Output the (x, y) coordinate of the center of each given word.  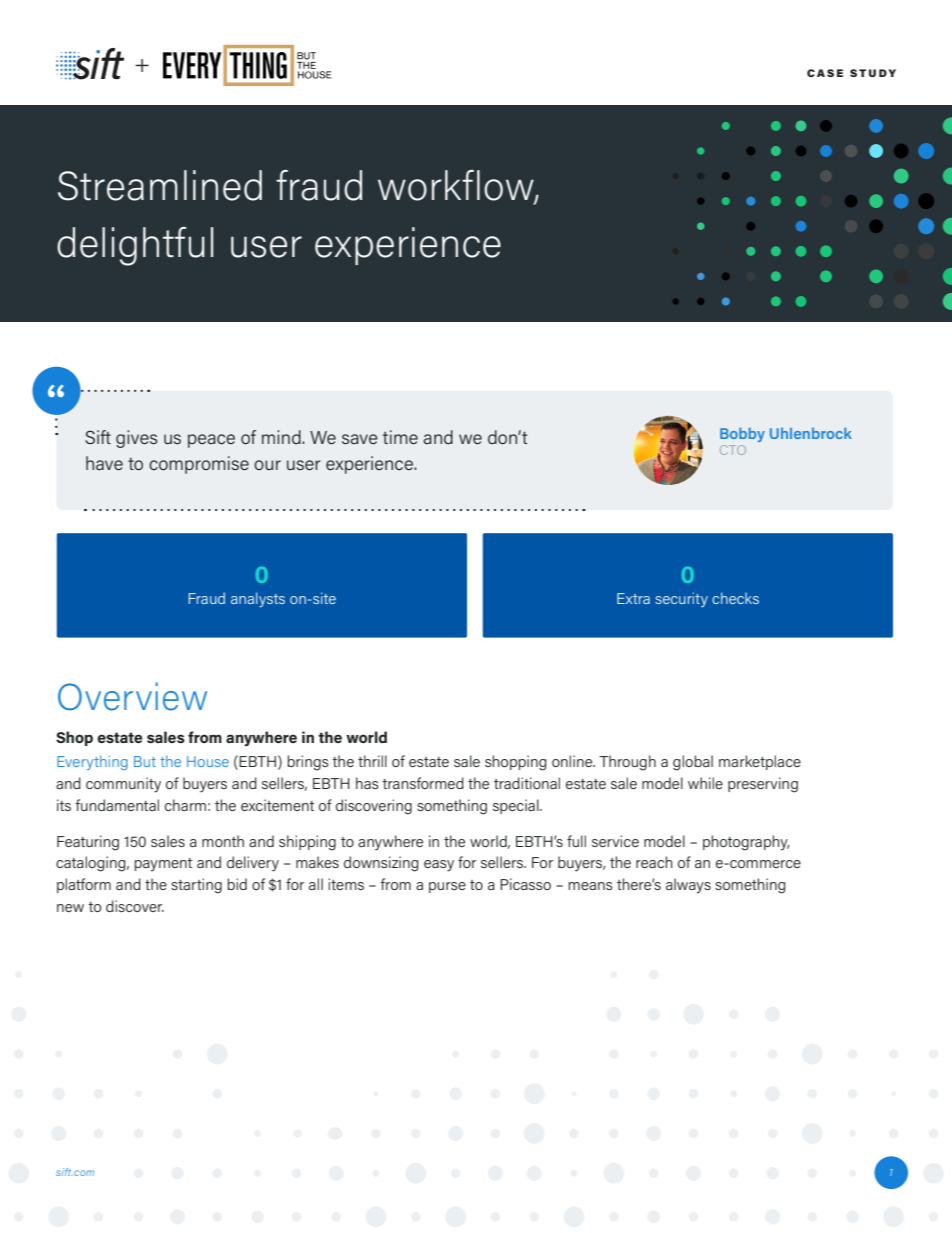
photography (746, 843)
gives (136, 439)
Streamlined (160, 185)
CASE (825, 73)
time (400, 437)
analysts (258, 599)
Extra (633, 598)
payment (163, 865)
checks (735, 598)
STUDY (873, 73)
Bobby (742, 435)
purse (447, 887)
